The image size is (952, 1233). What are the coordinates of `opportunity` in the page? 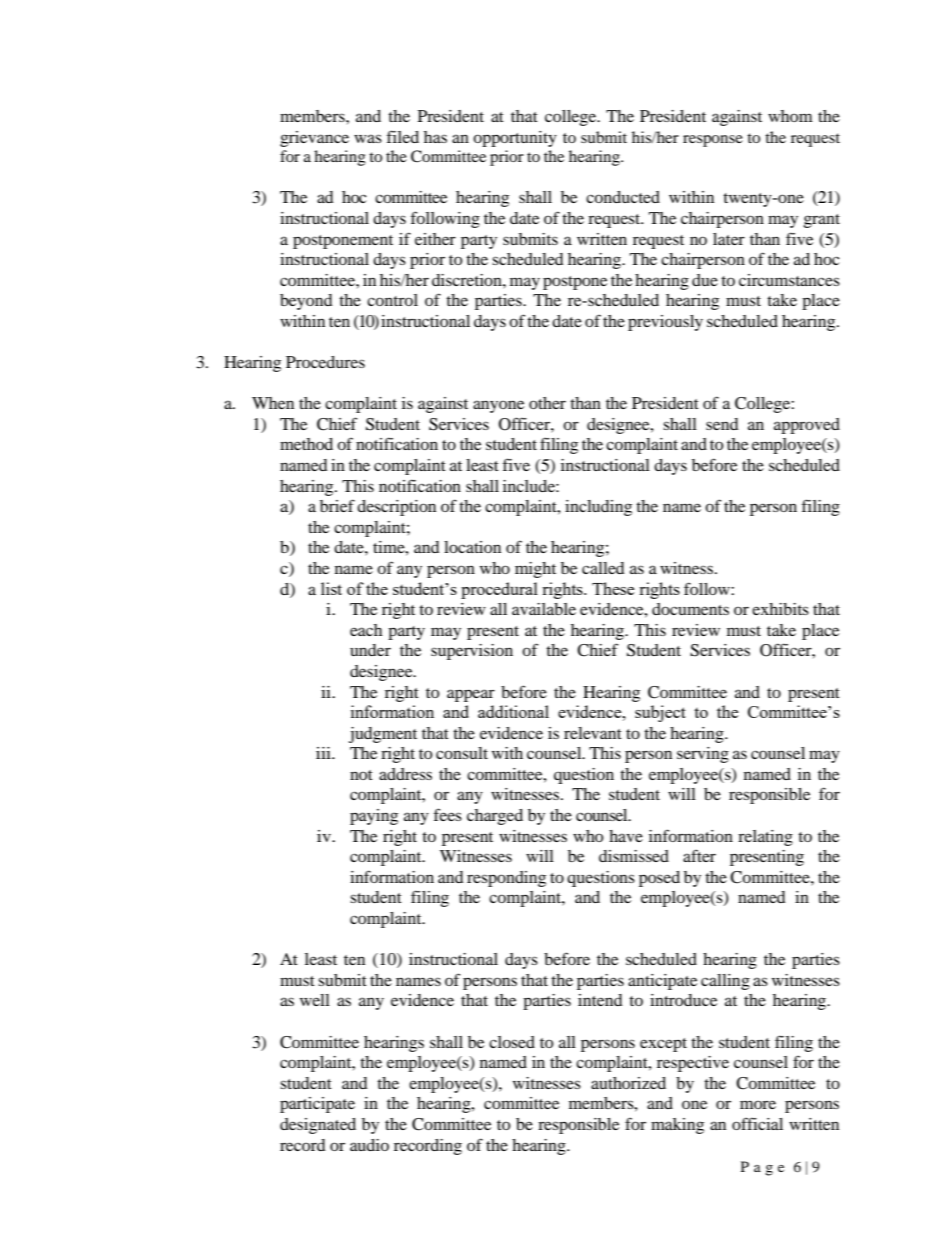 It's located at (515, 139).
